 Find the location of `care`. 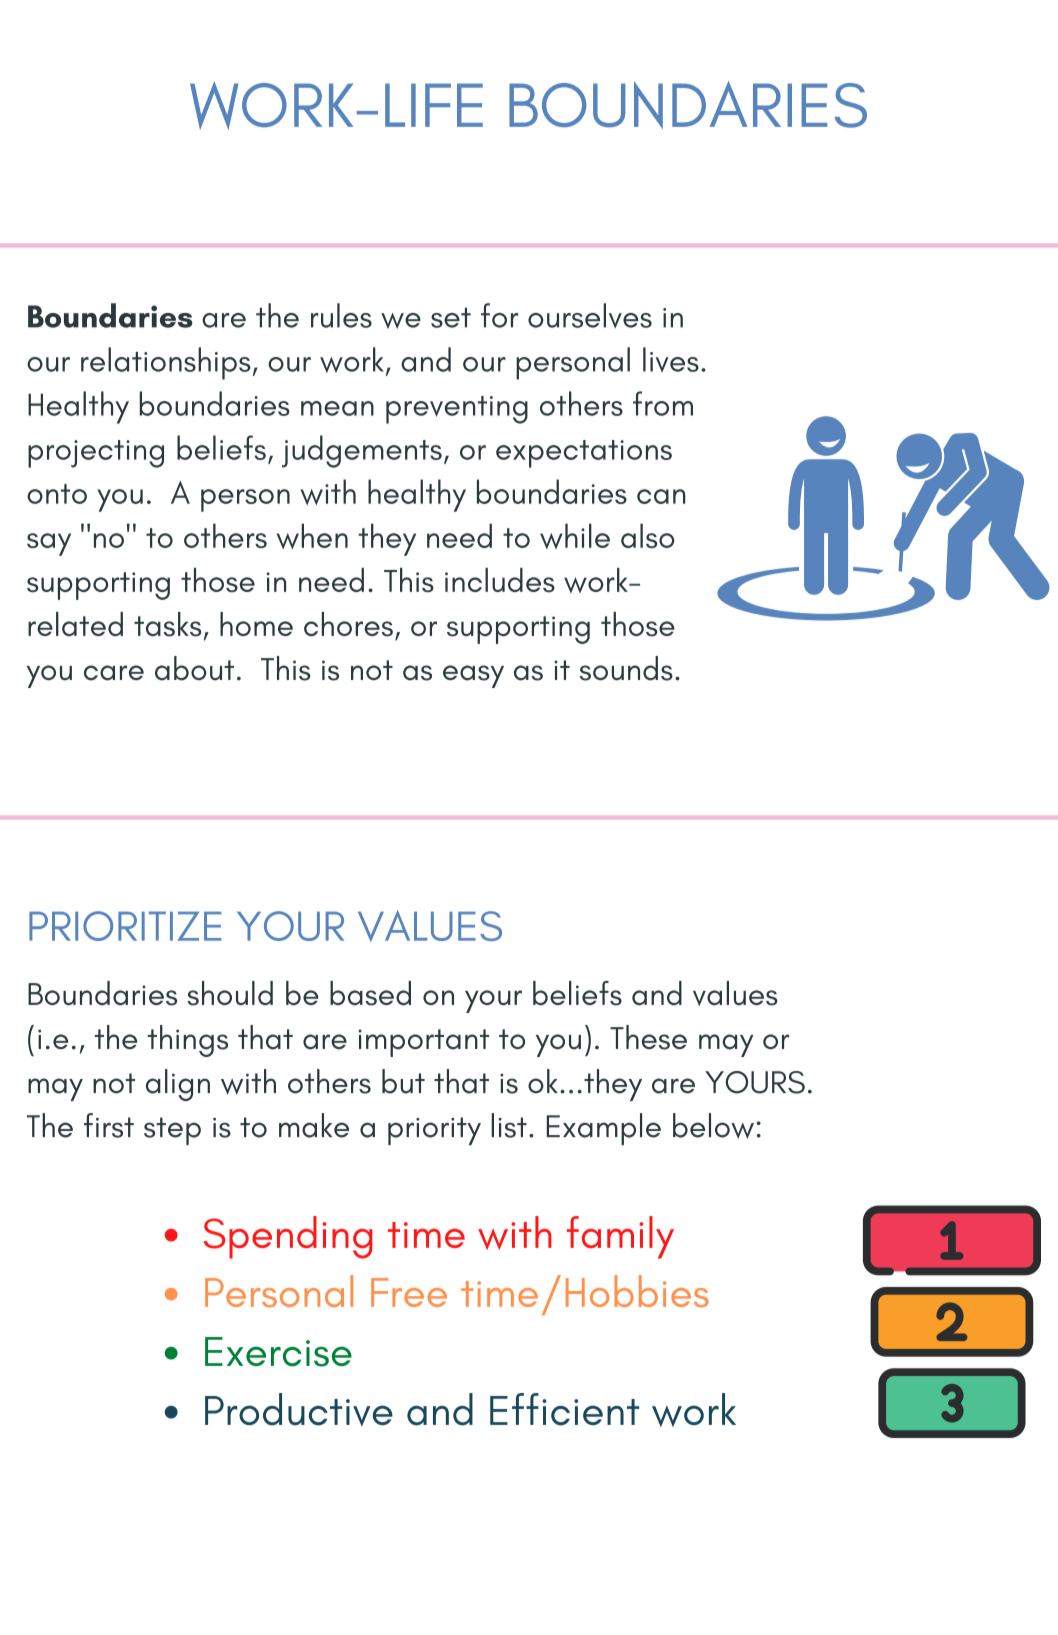

care is located at coordinates (114, 673).
